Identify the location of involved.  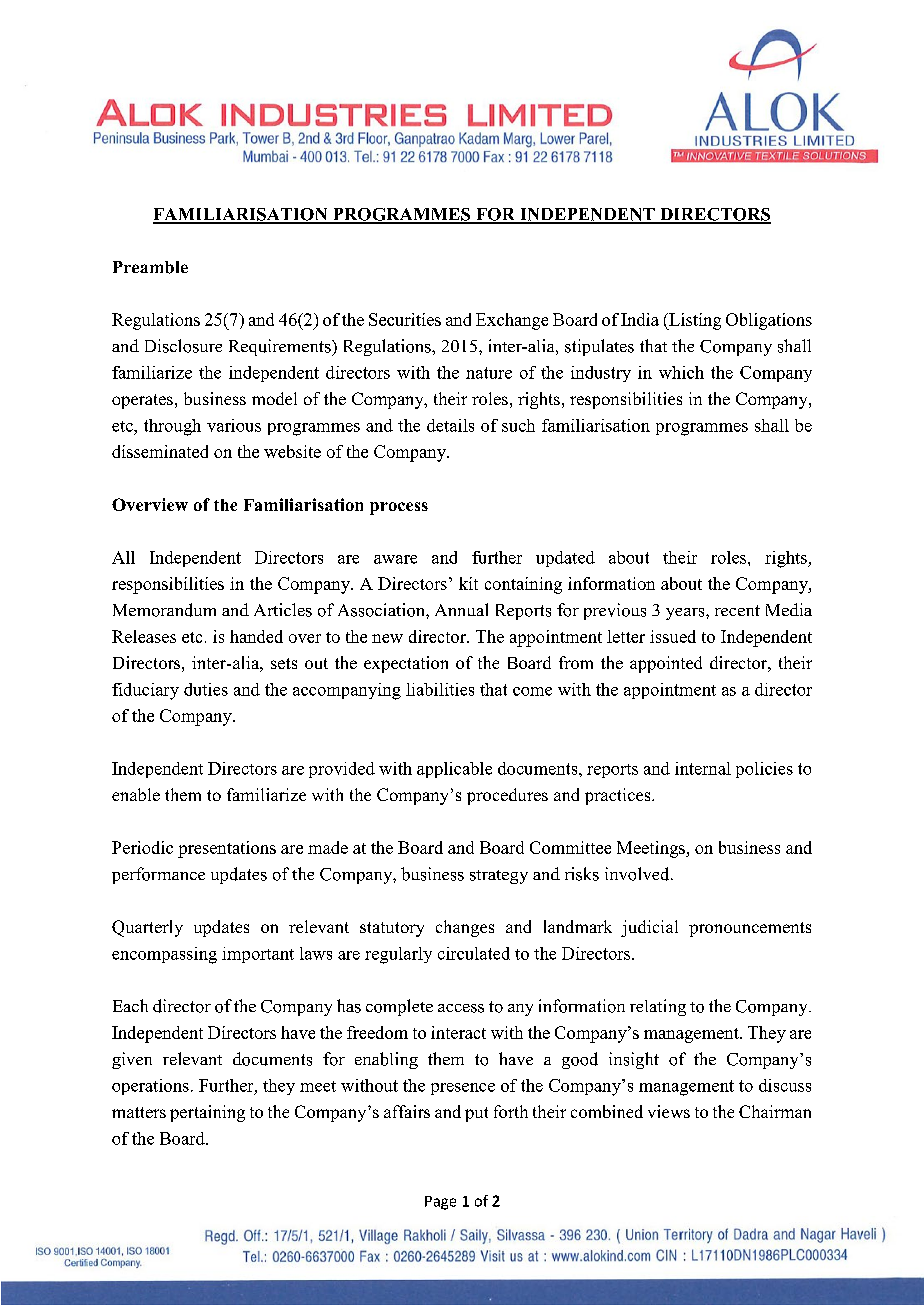
(638, 874).
